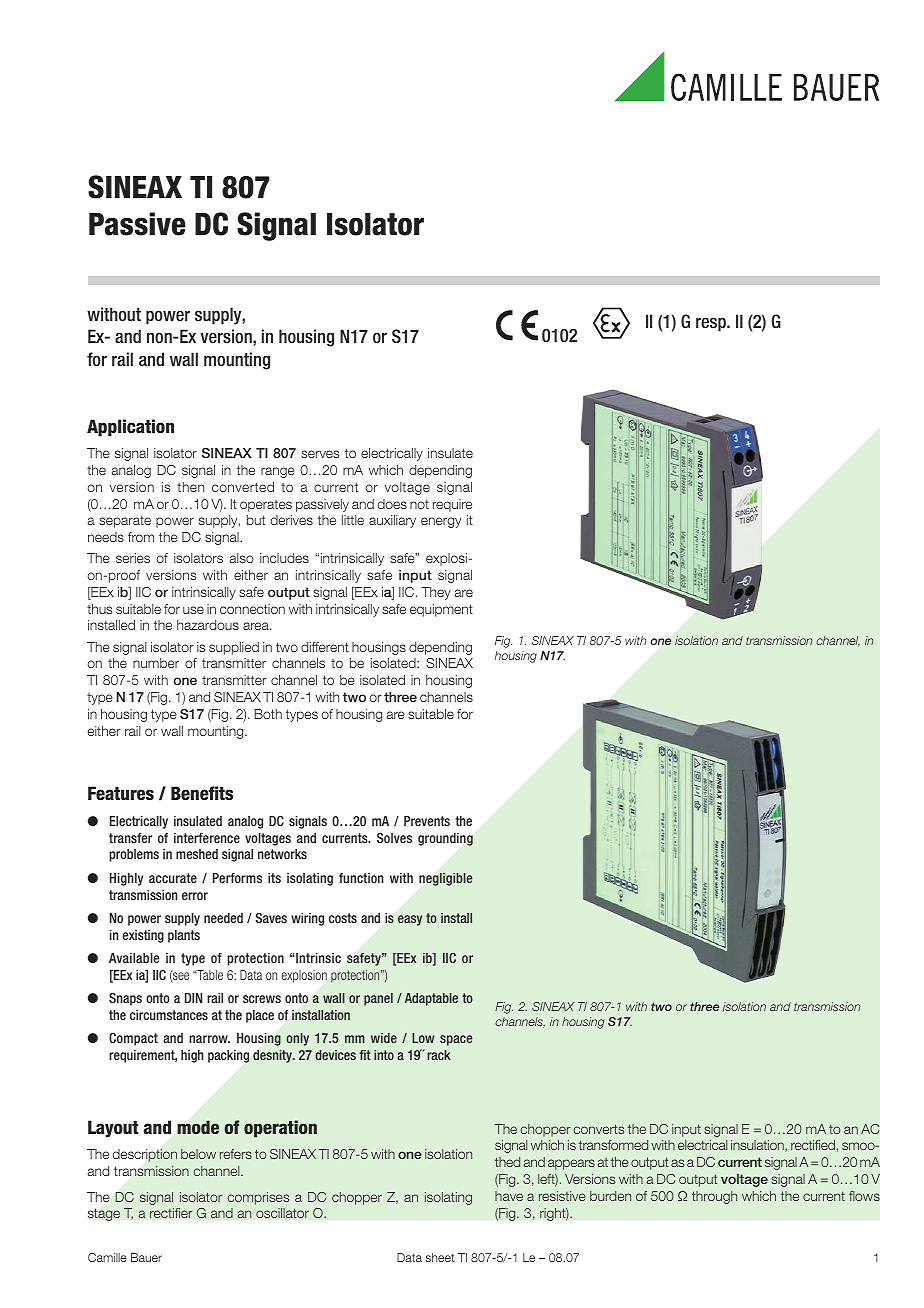 This image has height=1308, width=924. Describe the element at coordinates (439, 1257) in the image. I see `sheet` at that location.
